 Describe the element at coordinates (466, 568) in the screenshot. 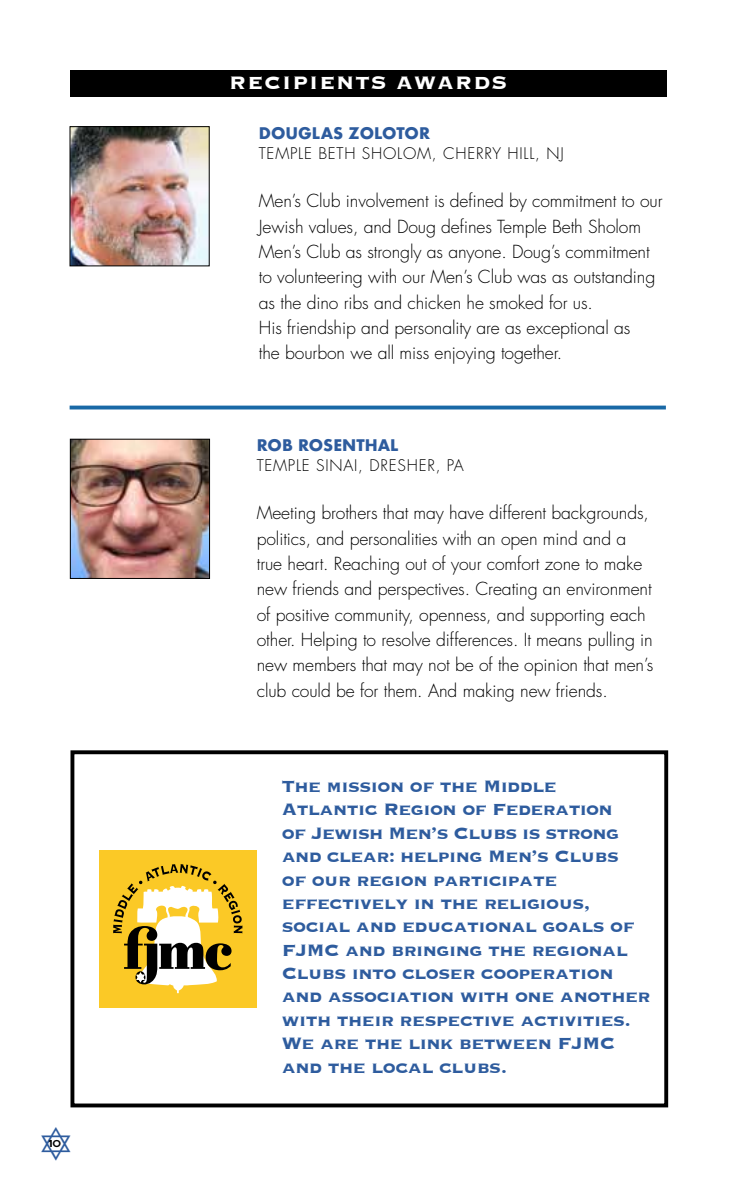

I see `your` at that location.
